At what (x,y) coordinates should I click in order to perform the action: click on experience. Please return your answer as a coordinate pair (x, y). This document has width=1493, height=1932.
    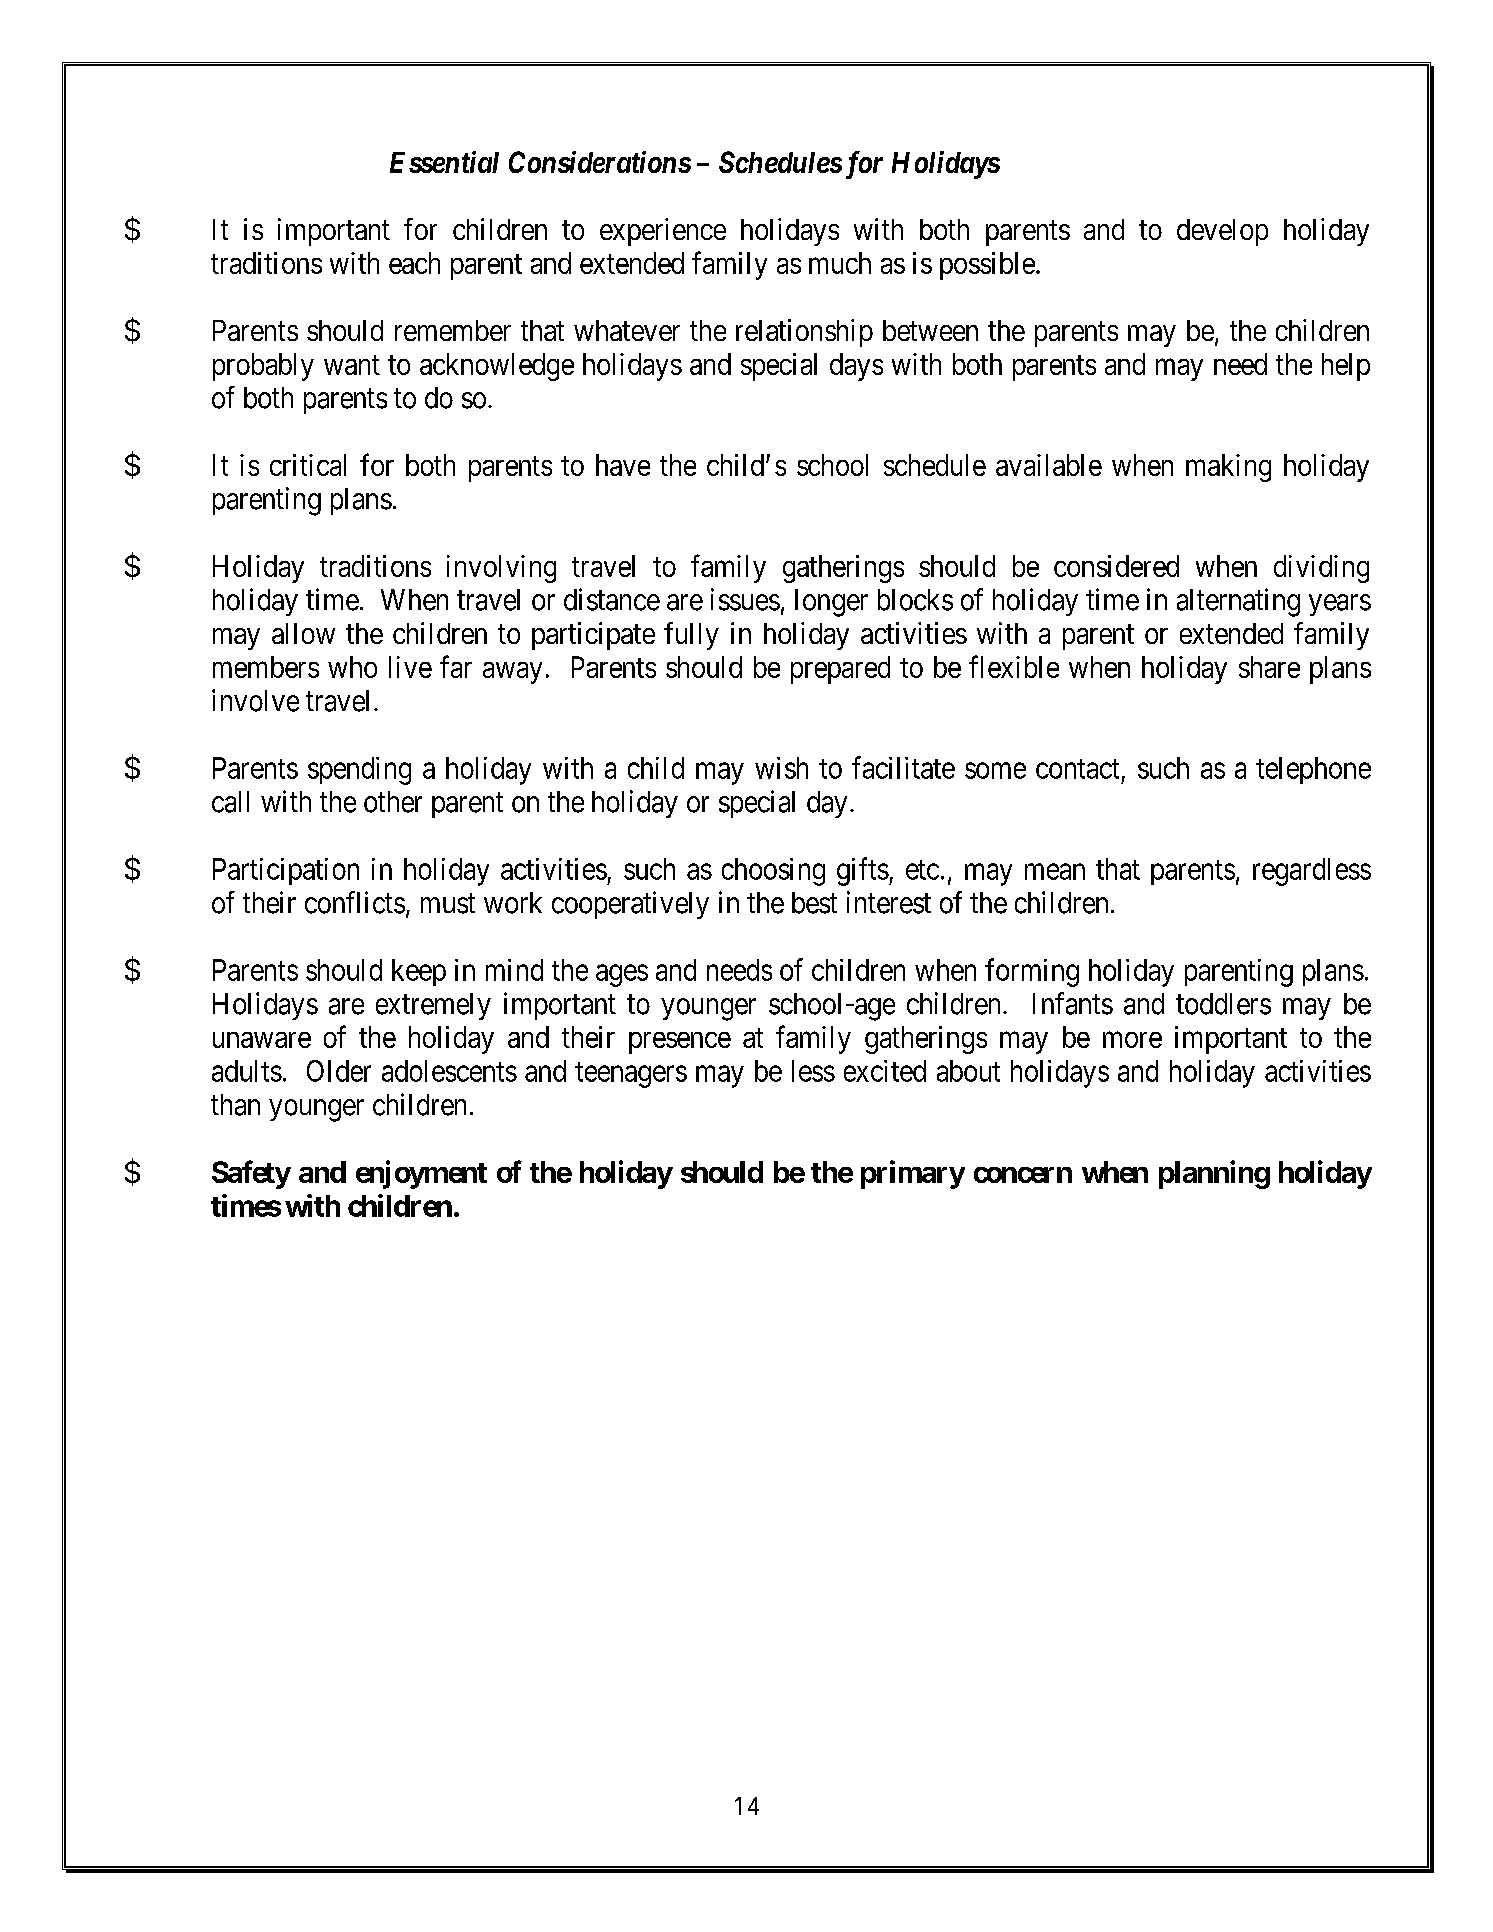
    Looking at the image, I should click on (663, 232).
